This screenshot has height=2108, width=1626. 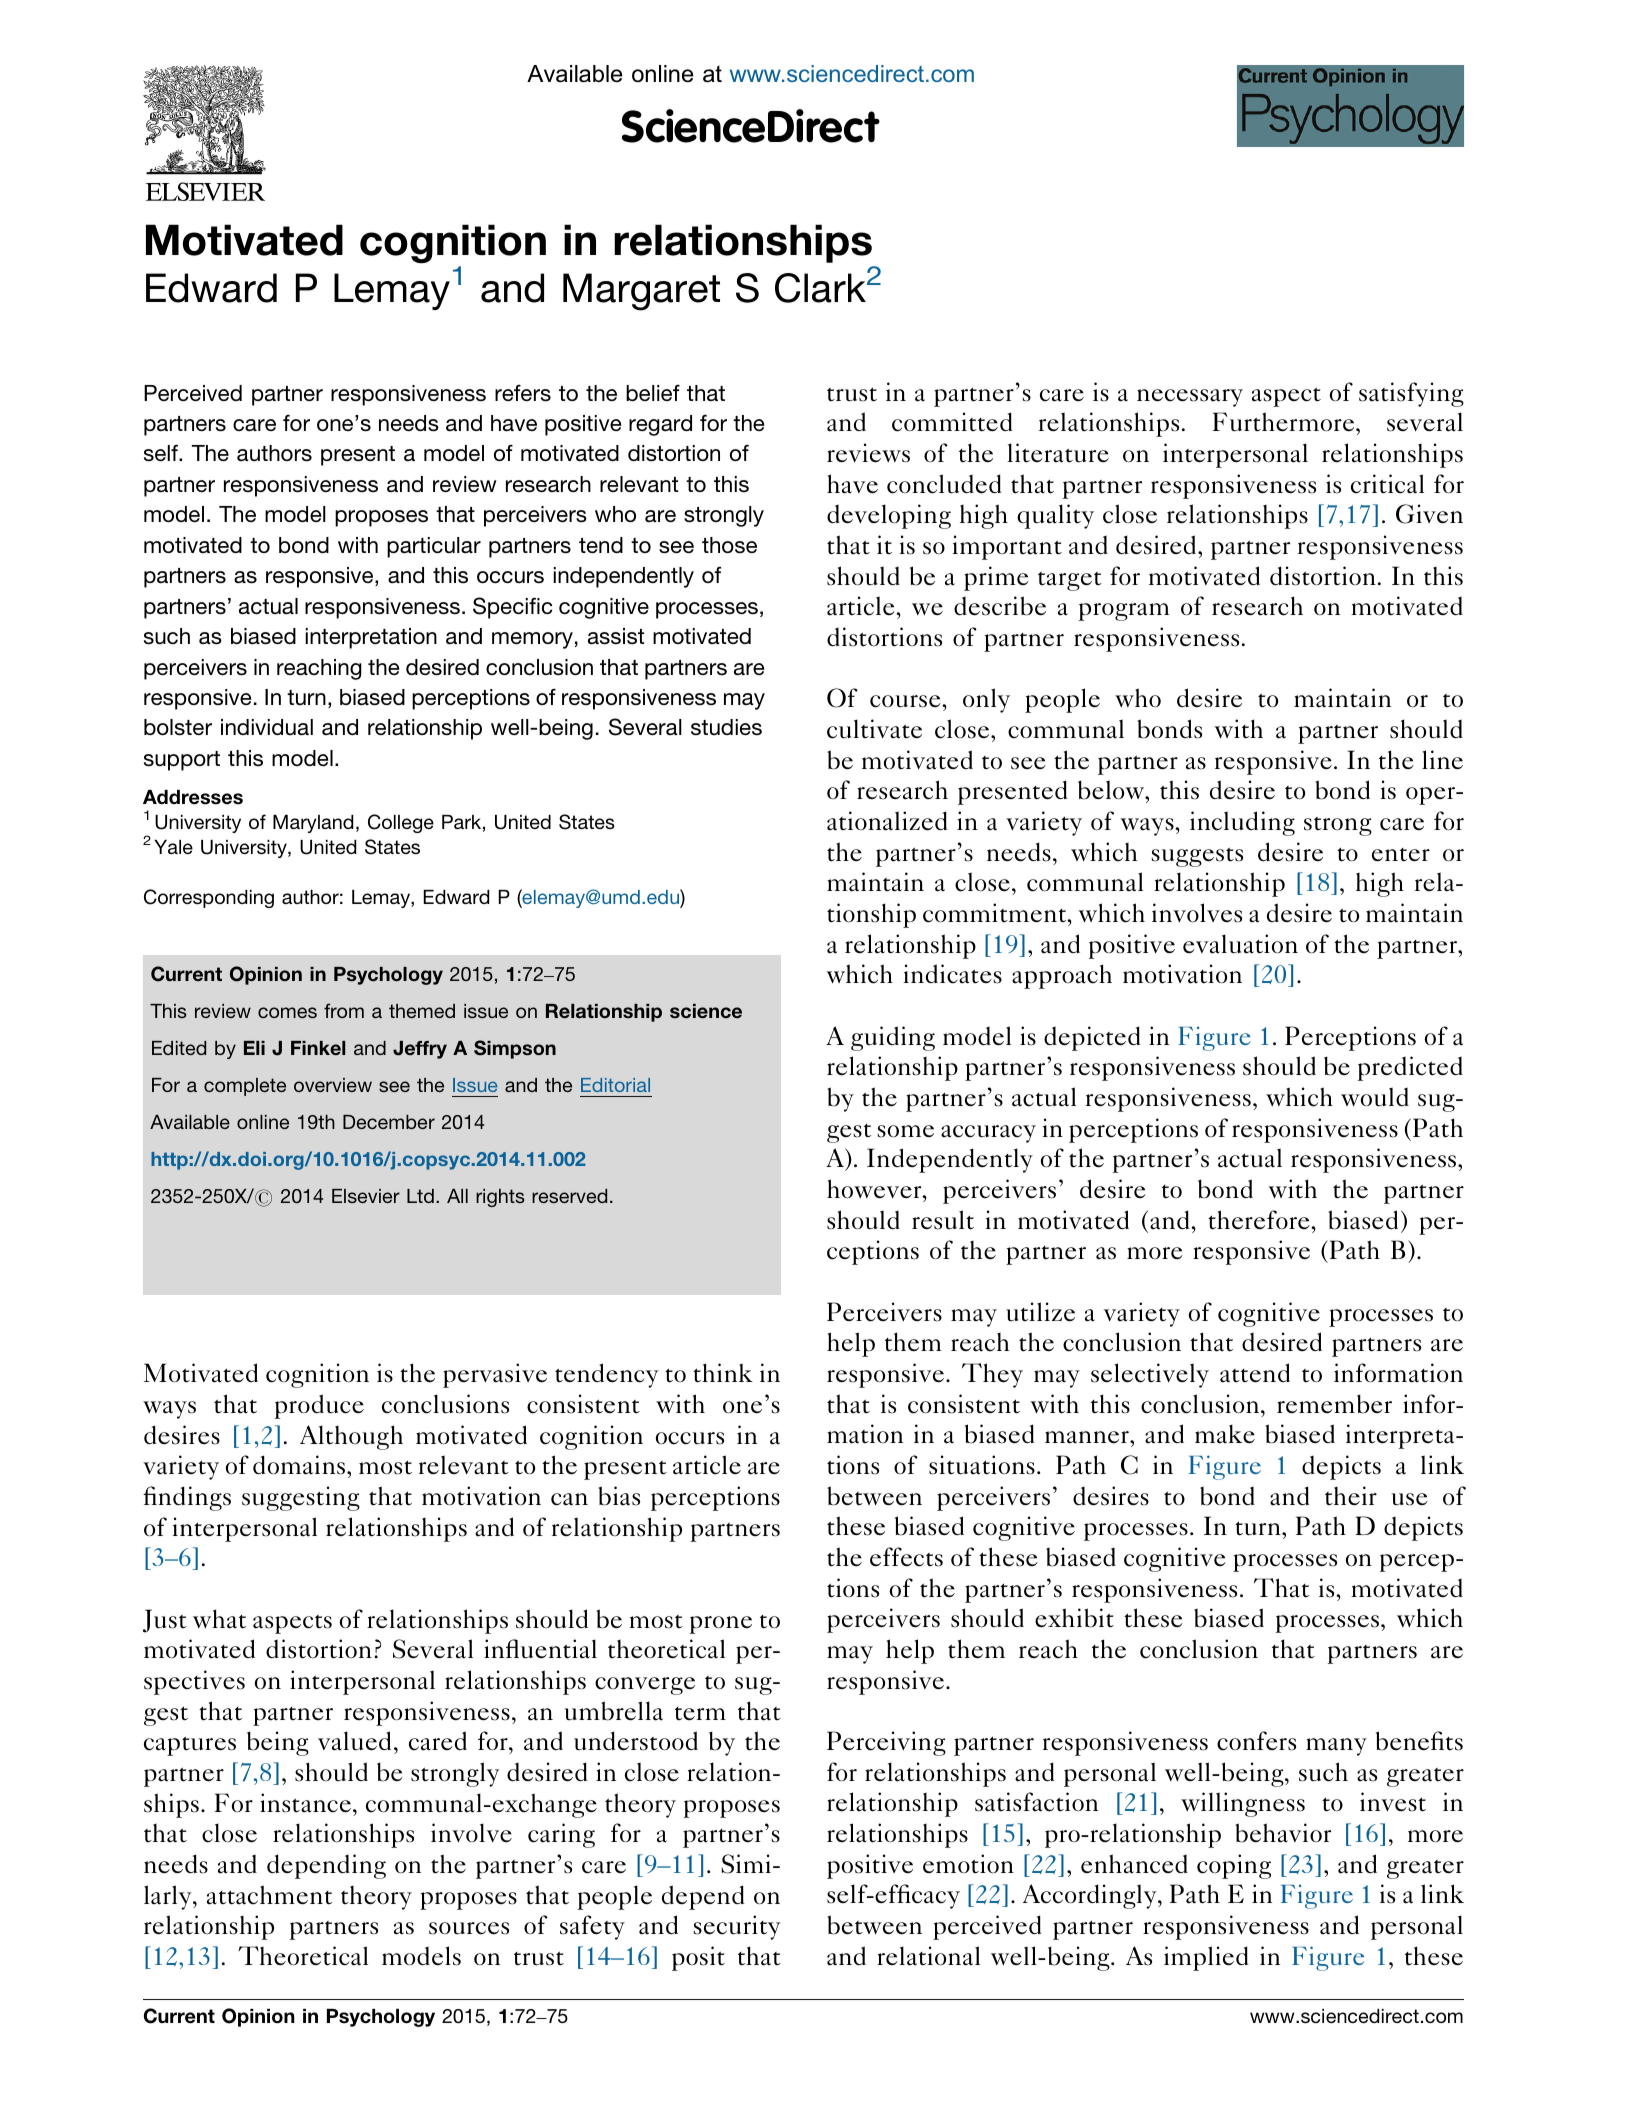 I want to click on studies, so click(x=726, y=727).
